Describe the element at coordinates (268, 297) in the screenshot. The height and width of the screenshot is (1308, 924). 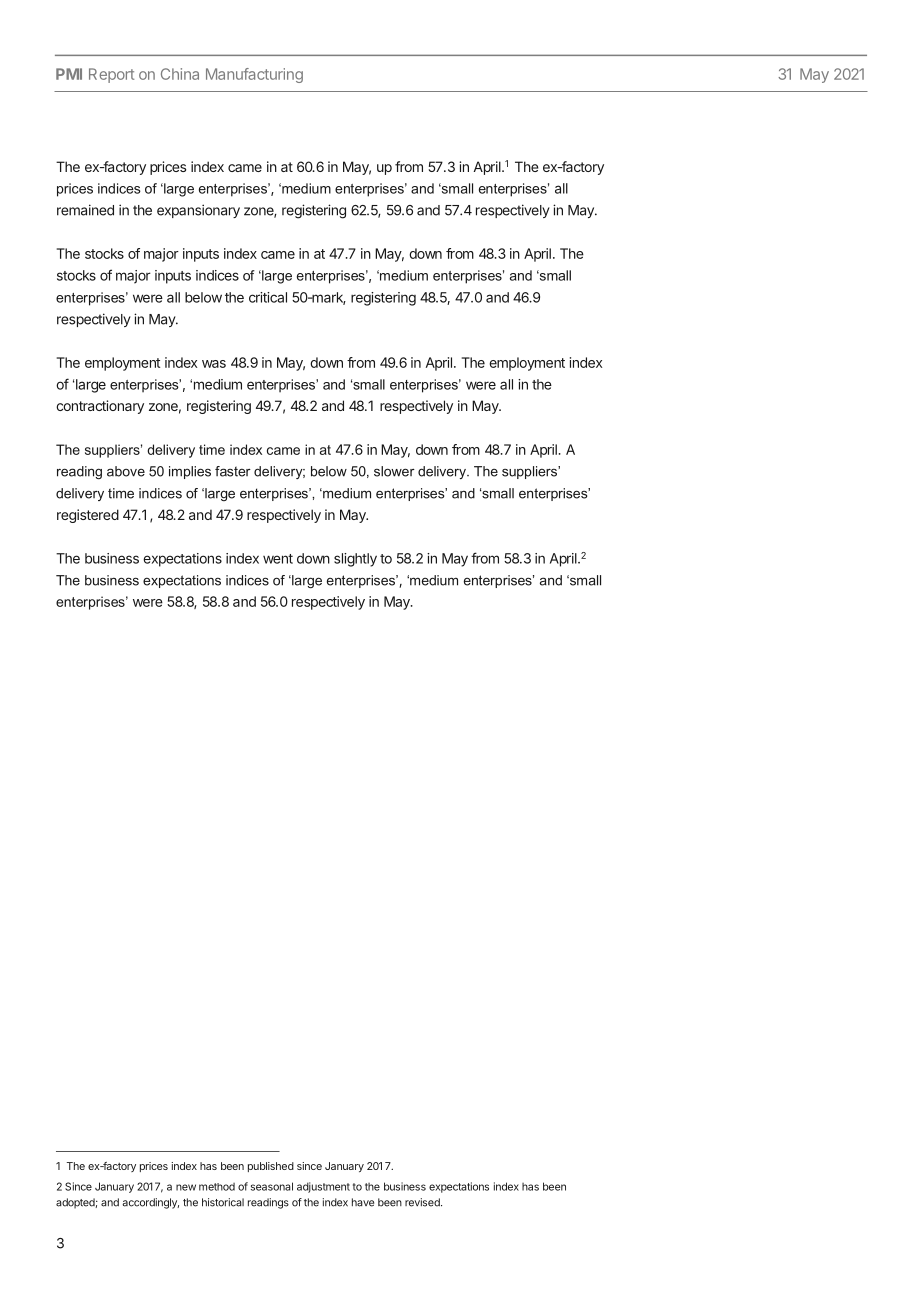
I see `critical` at that location.
